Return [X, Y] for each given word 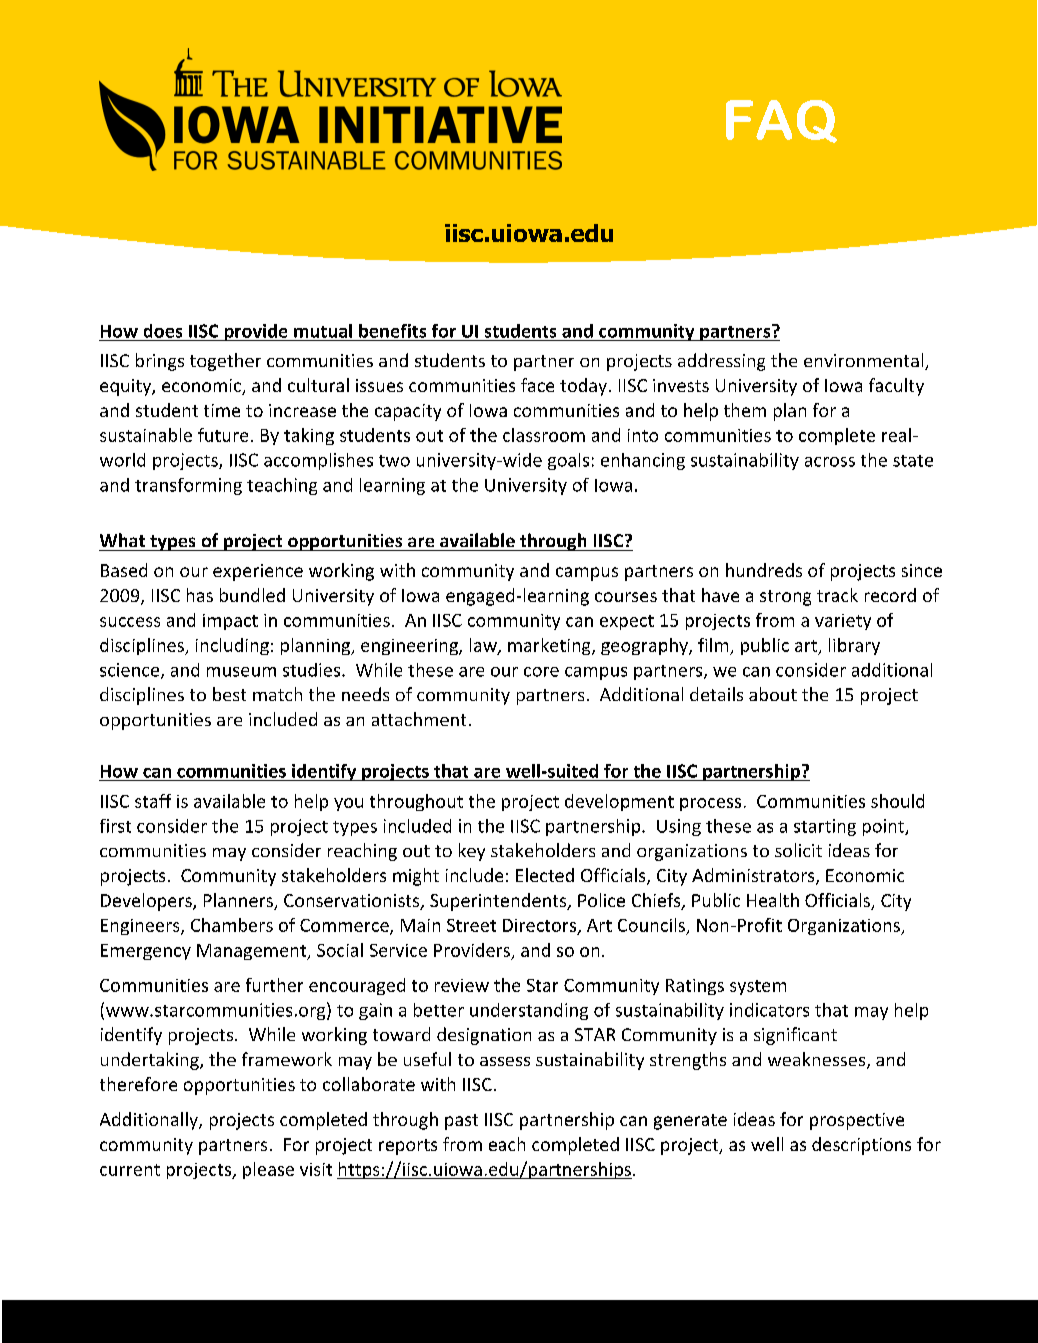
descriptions [861, 1146]
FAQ [781, 121]
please [268, 1170]
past [461, 1122]
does [163, 331]
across [830, 462]
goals [568, 461]
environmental [865, 361]
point [885, 827]
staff [153, 801]
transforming [188, 486]
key [472, 852]
